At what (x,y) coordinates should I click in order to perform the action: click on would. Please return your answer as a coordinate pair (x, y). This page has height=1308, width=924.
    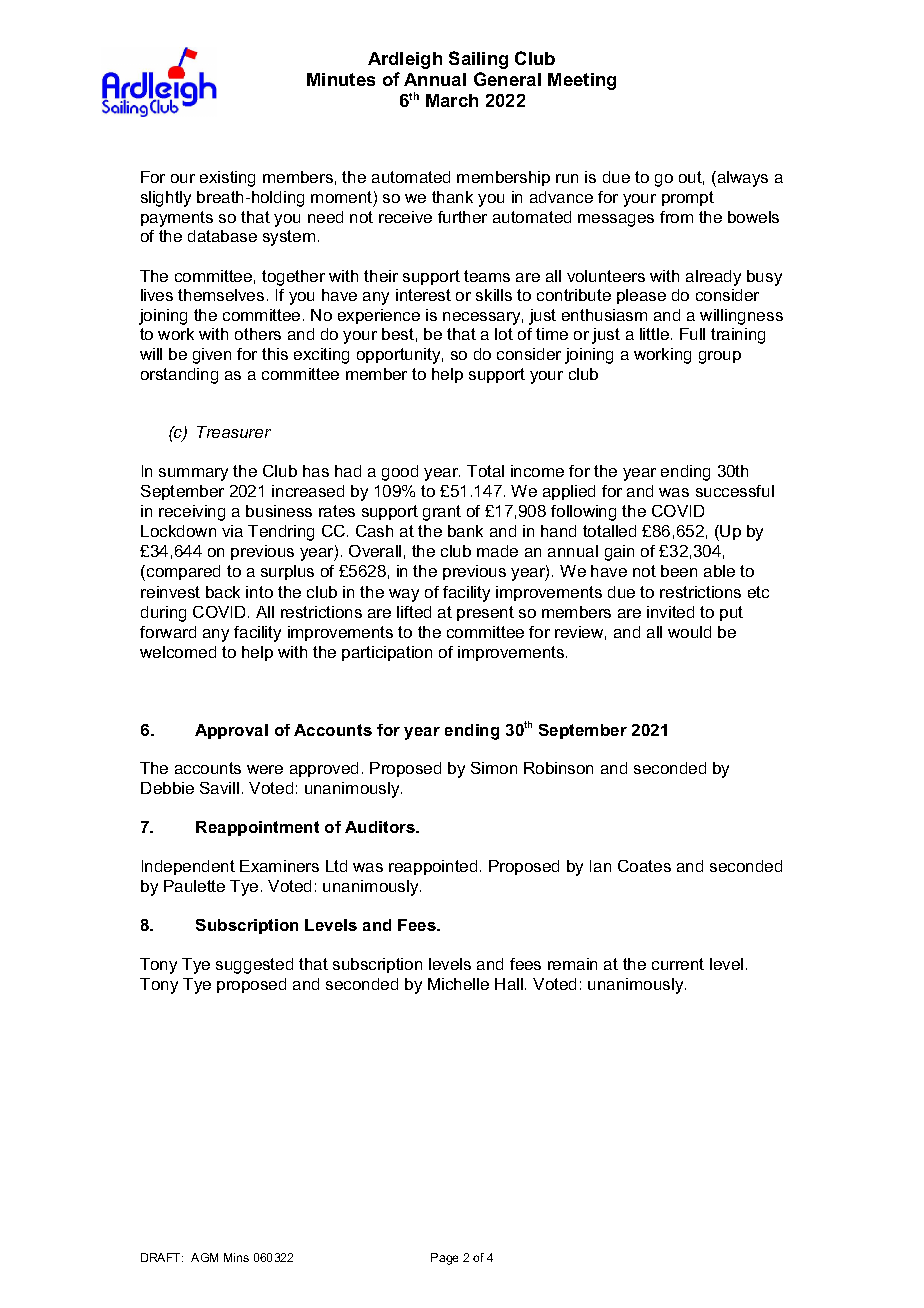
    Looking at the image, I should click on (689, 632).
